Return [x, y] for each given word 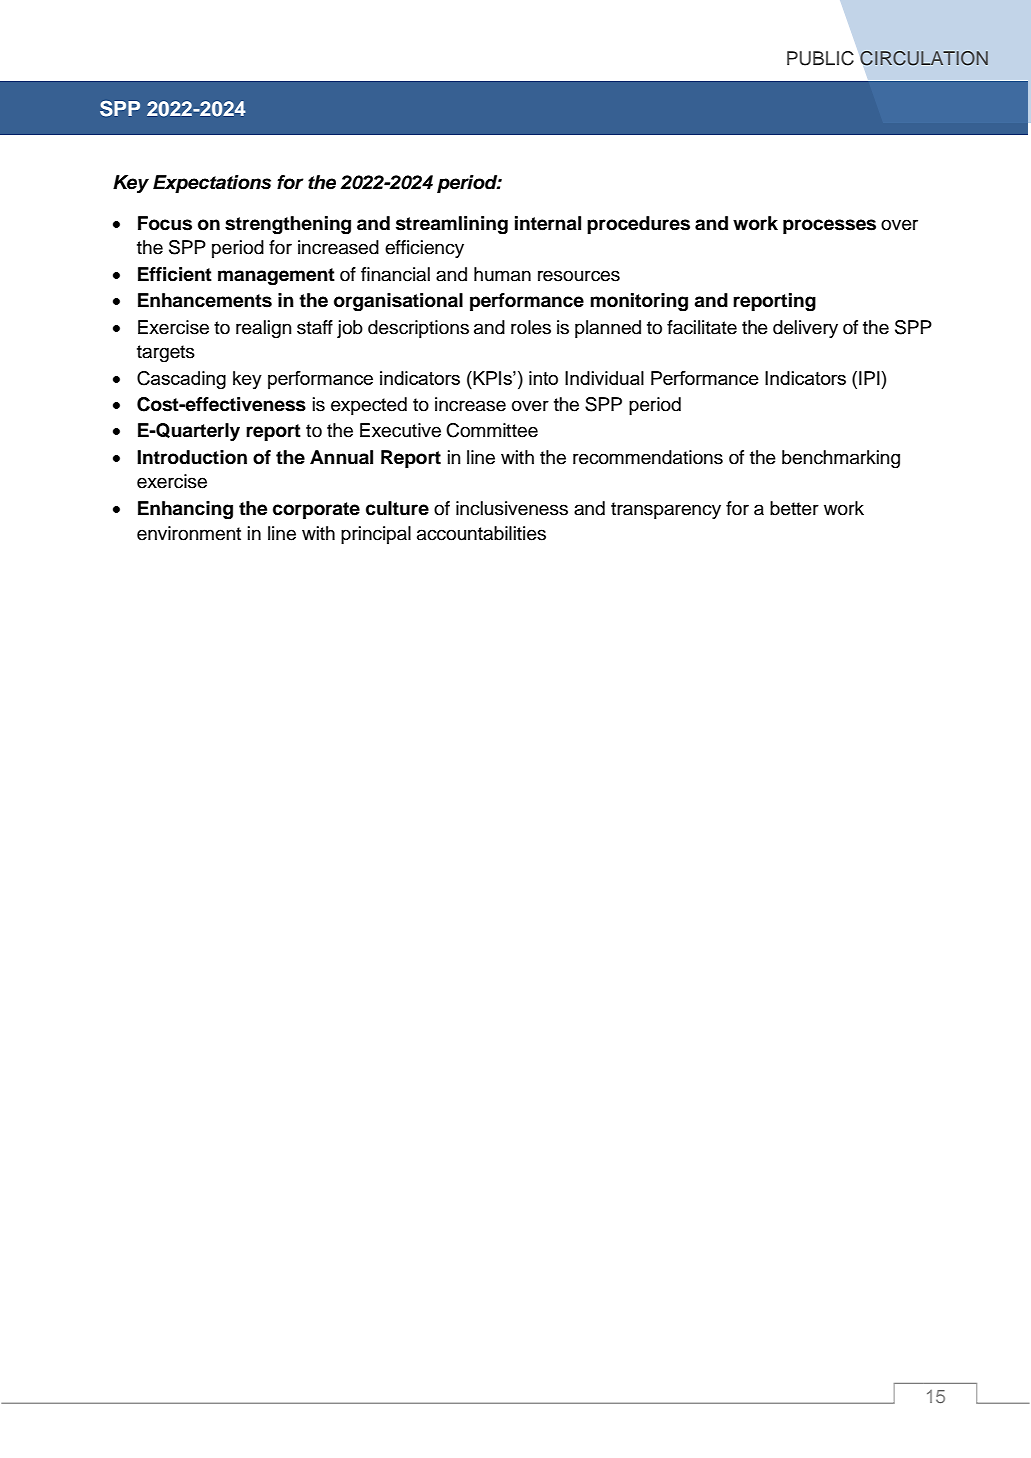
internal [548, 223]
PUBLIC [820, 58]
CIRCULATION [924, 58]
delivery [805, 329]
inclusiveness [512, 508]
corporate [316, 510]
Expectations [212, 184]
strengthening [288, 225]
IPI [870, 378]
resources [579, 276]
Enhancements [205, 300]
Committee [492, 430]
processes [829, 226]
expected [369, 406]
